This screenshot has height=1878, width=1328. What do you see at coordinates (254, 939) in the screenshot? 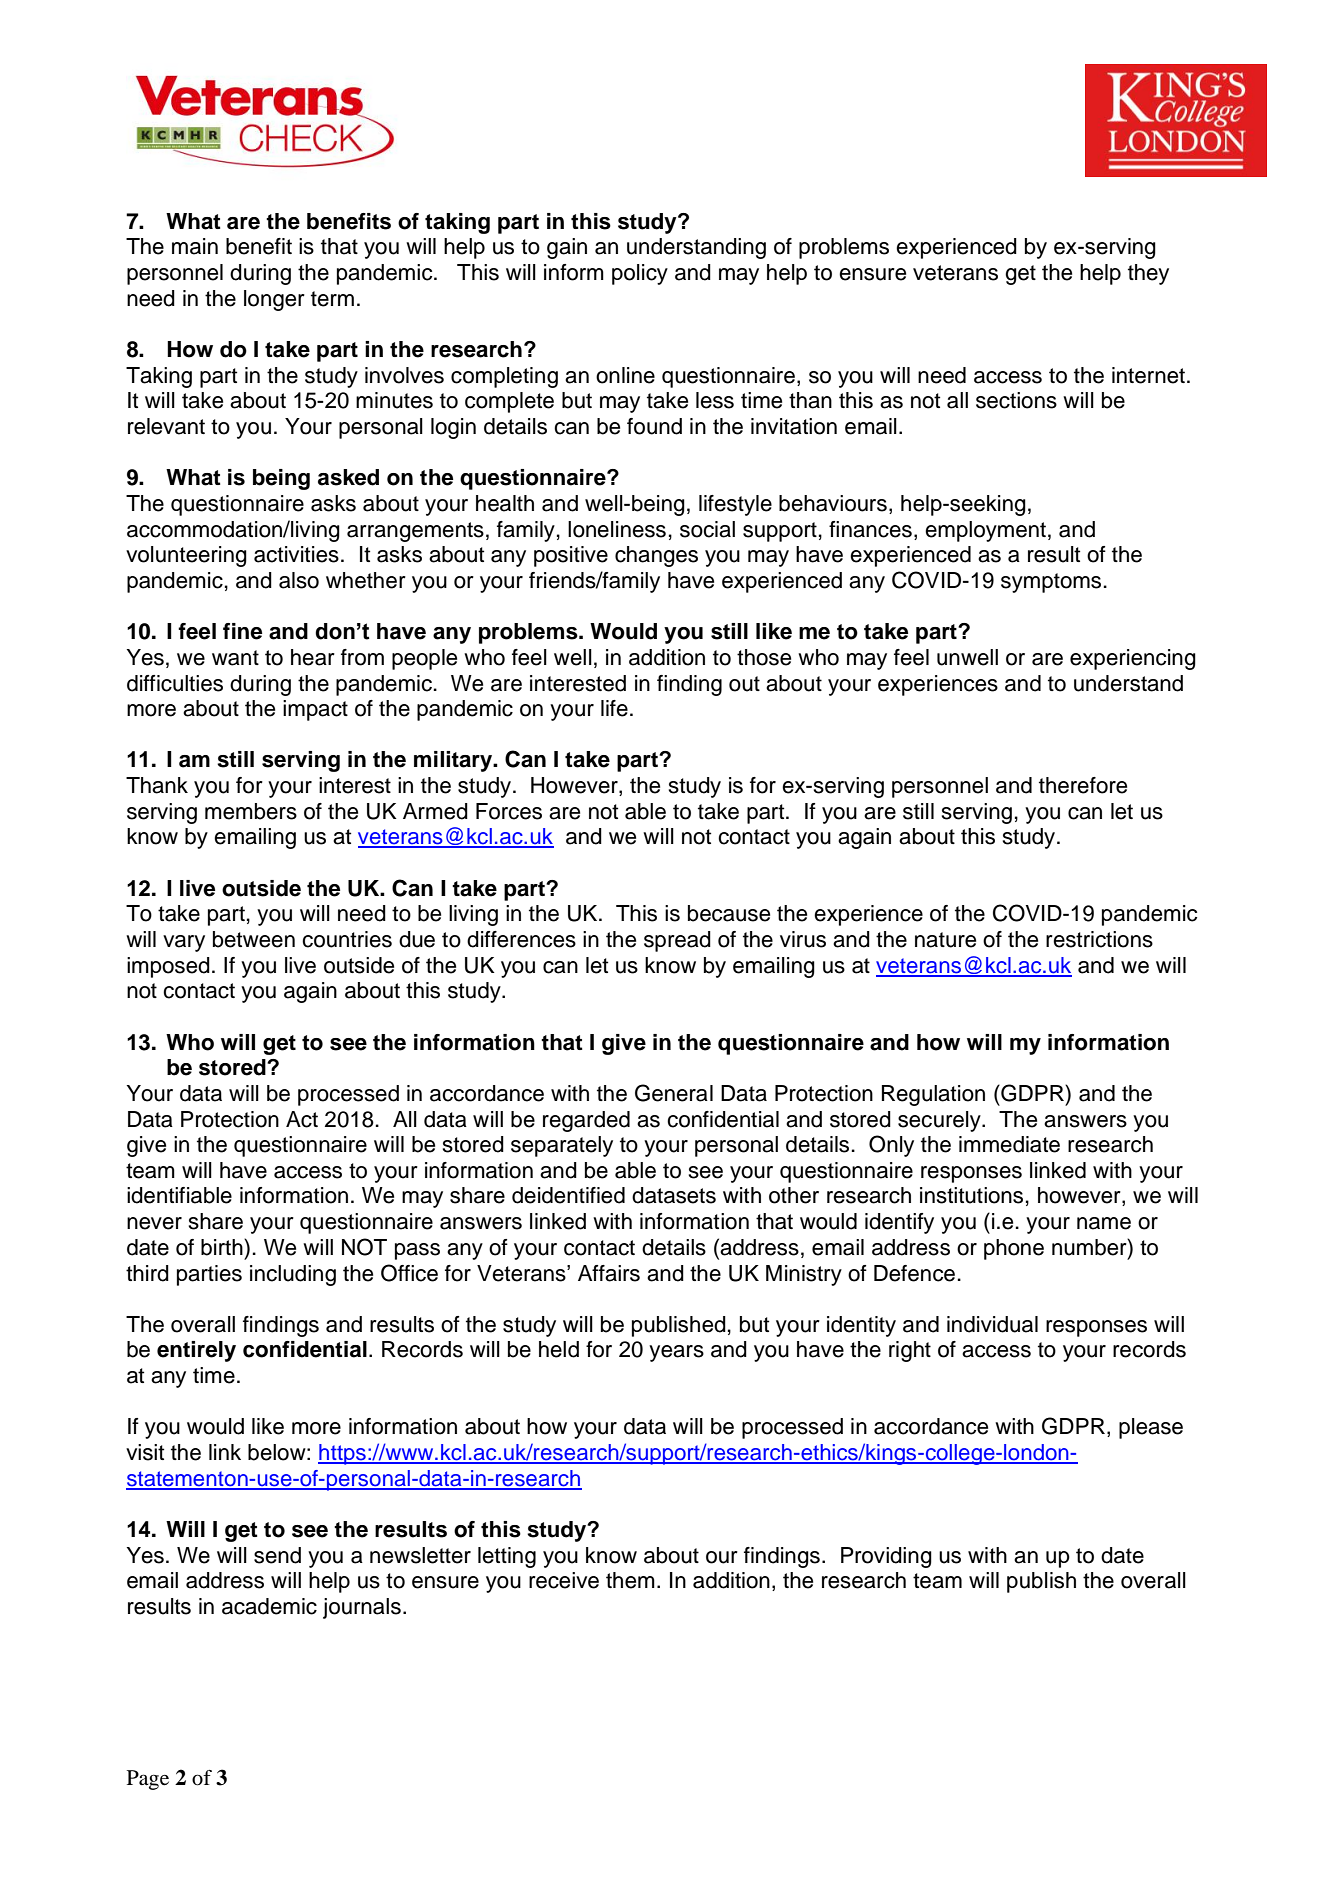
I see `between` at bounding box center [254, 939].
